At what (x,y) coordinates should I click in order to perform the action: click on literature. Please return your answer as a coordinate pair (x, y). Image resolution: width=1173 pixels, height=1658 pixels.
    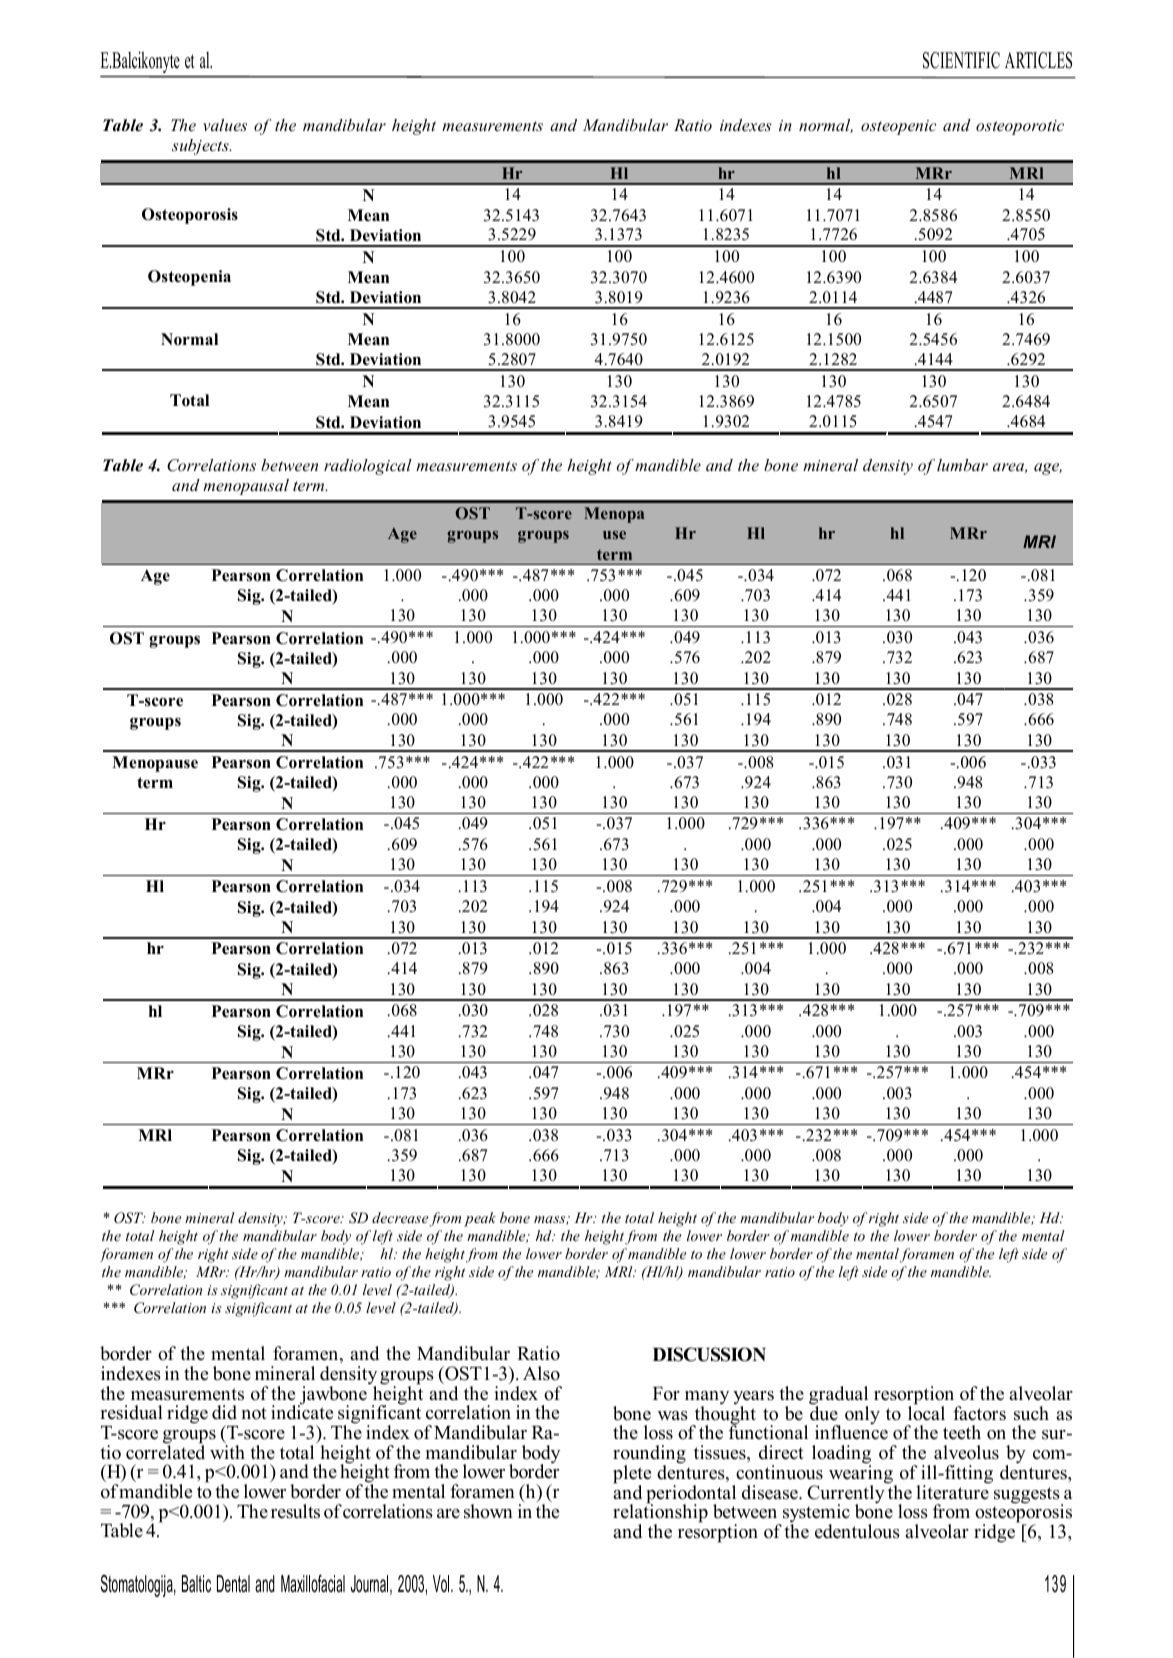
    Looking at the image, I should click on (952, 1491).
